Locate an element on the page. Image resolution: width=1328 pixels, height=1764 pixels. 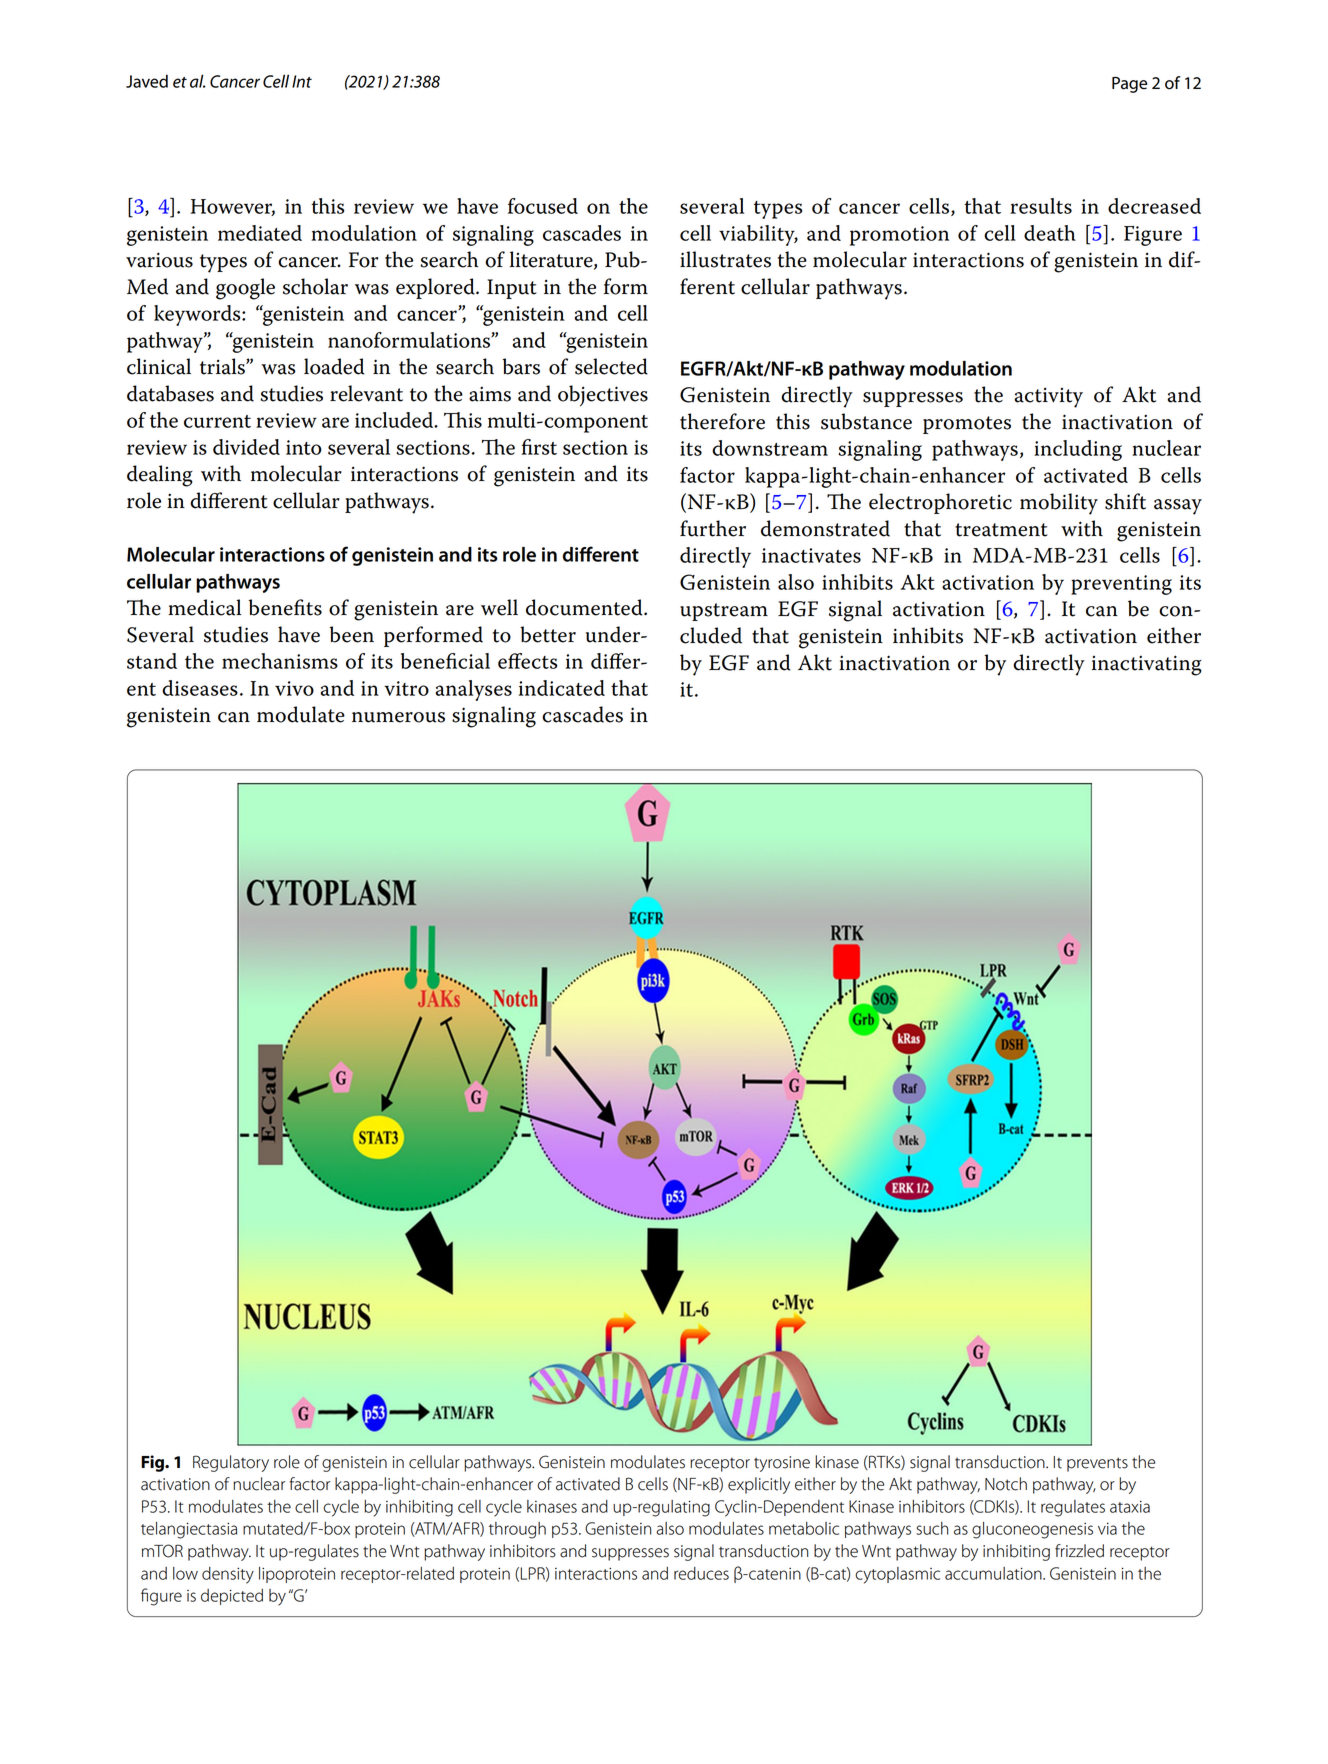
indicated is located at coordinates (562, 688).
